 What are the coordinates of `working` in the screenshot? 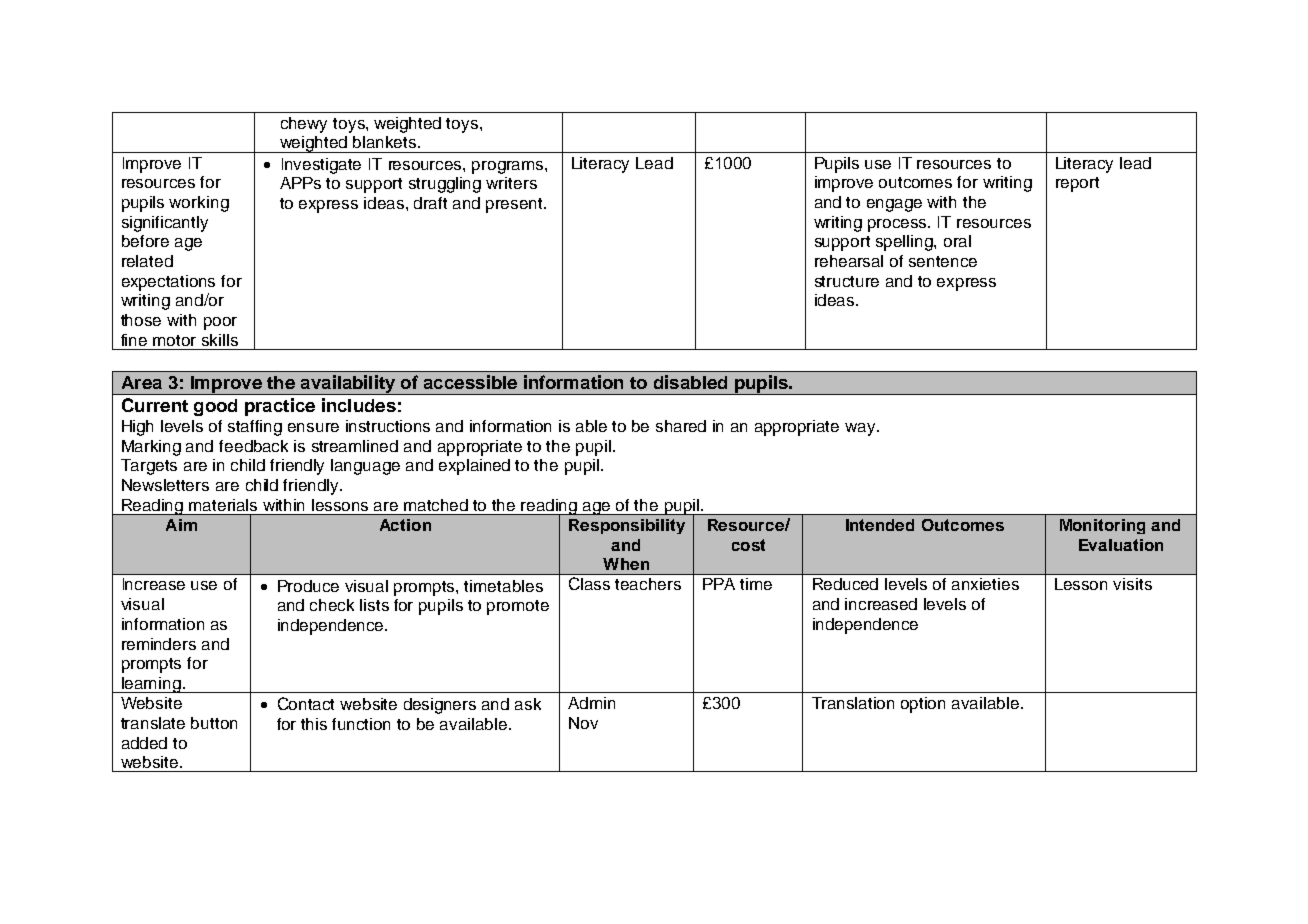 It's located at (199, 204).
